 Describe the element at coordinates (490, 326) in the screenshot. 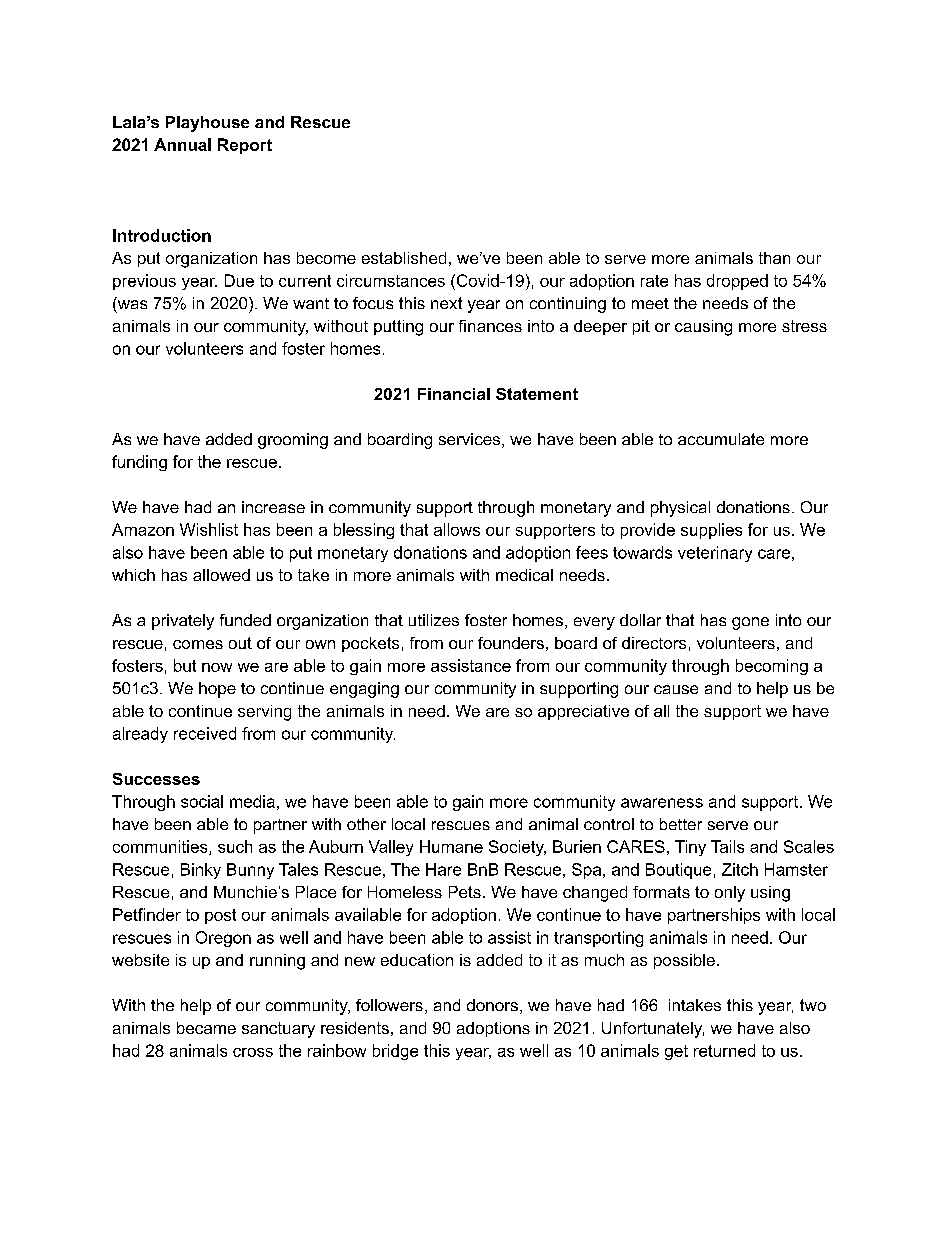

I see `finances` at that location.
